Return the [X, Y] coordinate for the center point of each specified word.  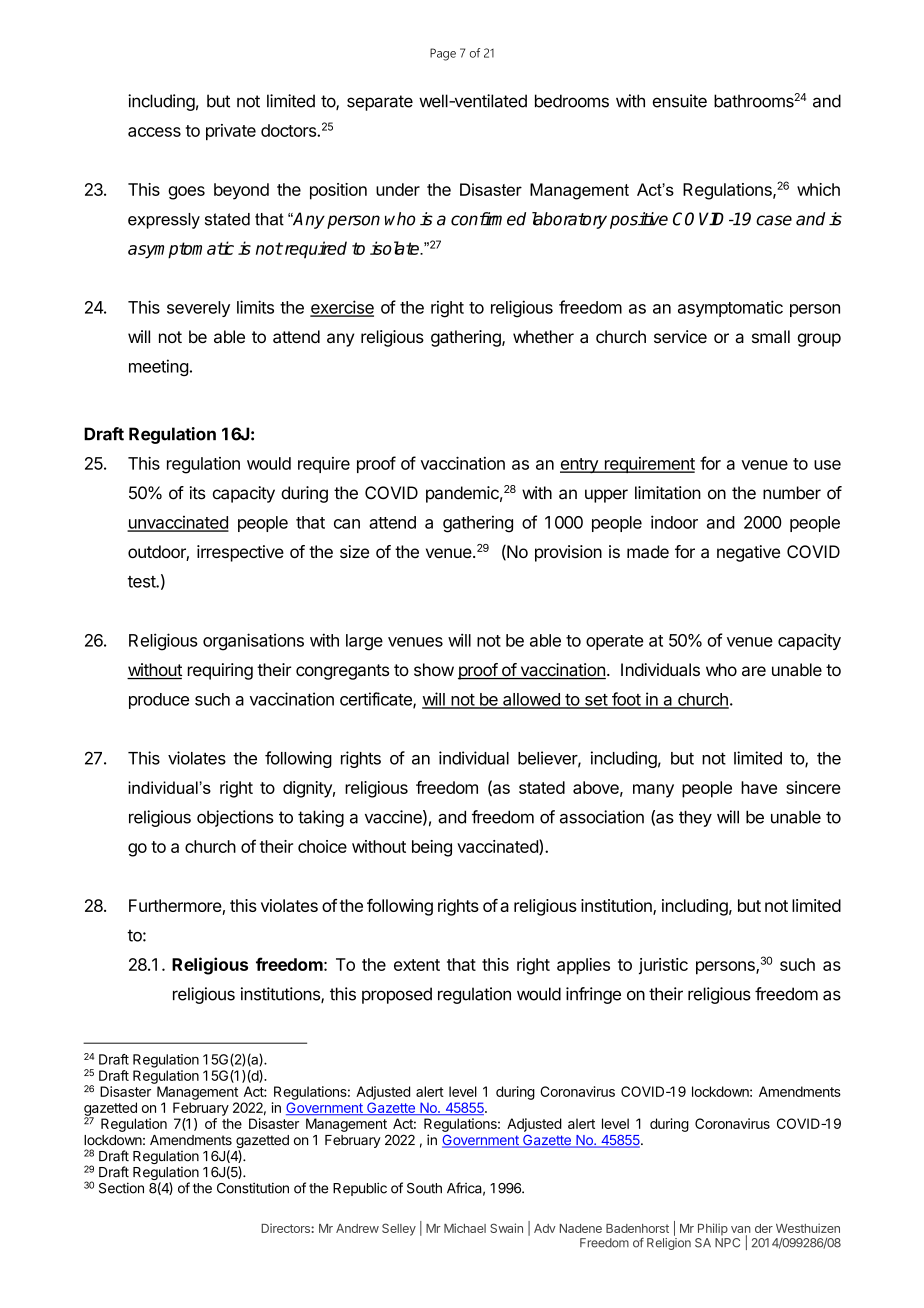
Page [443, 54]
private [231, 132]
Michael [465, 1228]
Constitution [253, 1188]
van [741, 1231]
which [818, 189]
